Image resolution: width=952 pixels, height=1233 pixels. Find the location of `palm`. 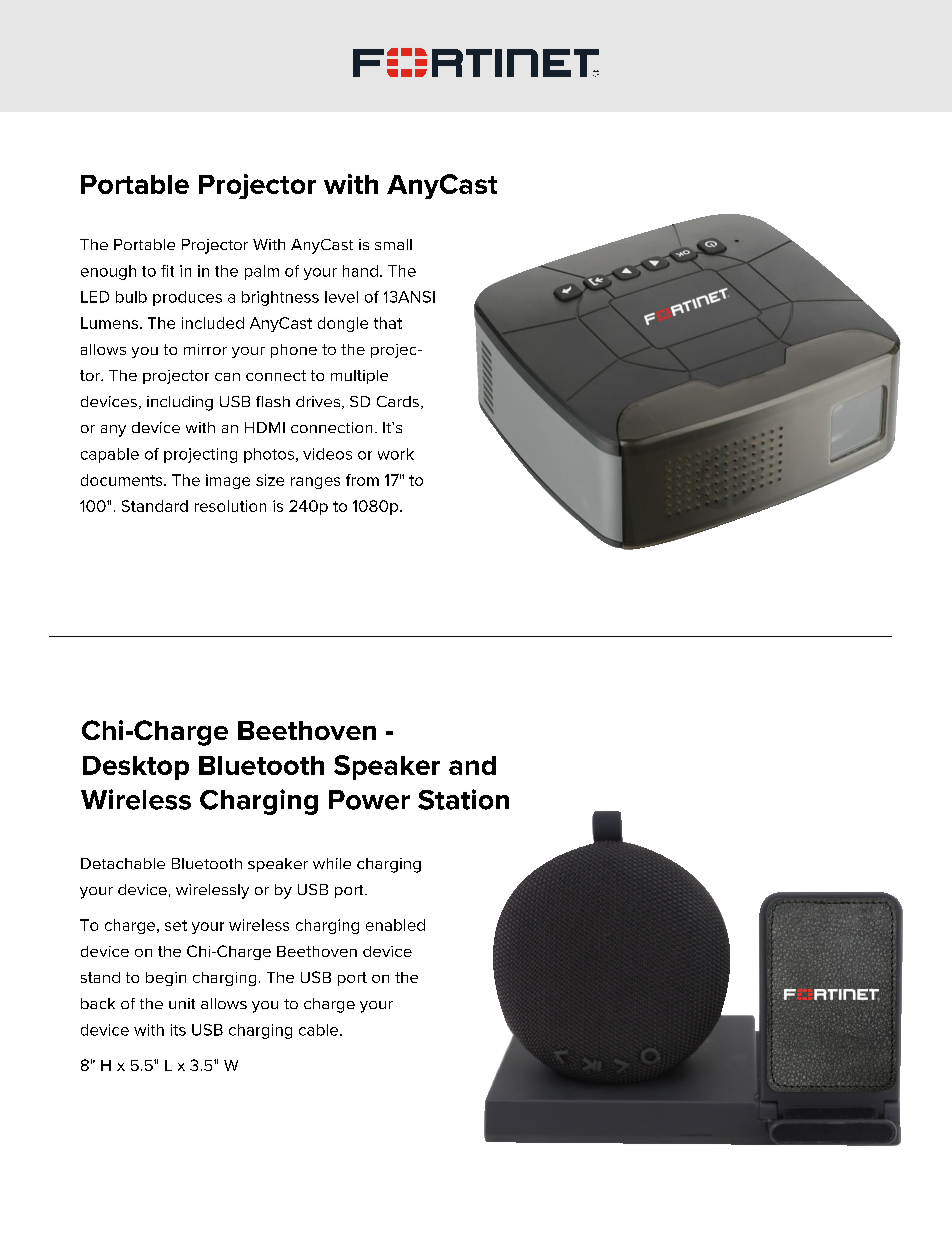

palm is located at coordinates (262, 272).
